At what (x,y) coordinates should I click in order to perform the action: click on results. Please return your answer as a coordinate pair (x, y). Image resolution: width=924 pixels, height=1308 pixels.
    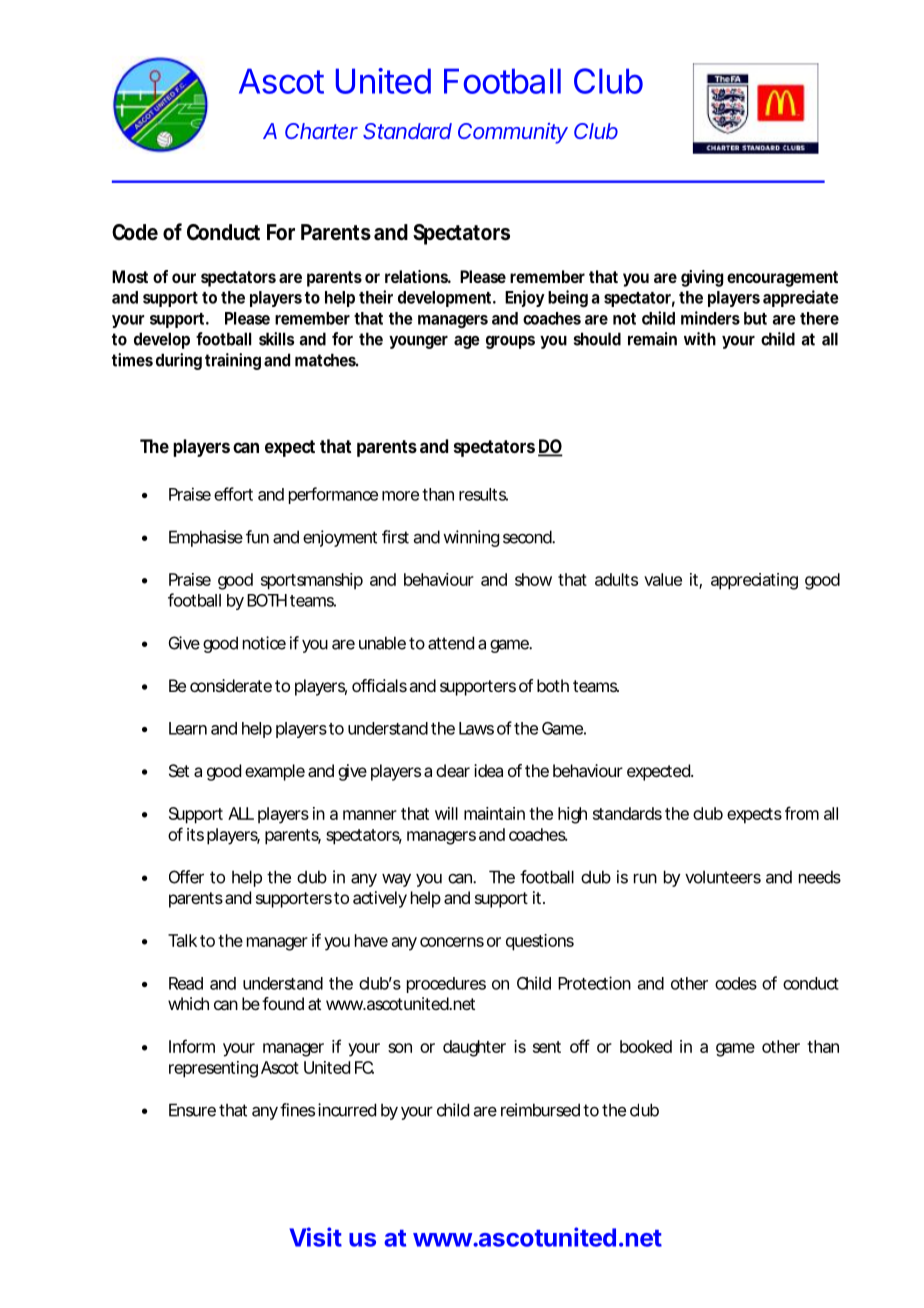
    Looking at the image, I should click on (483, 494).
